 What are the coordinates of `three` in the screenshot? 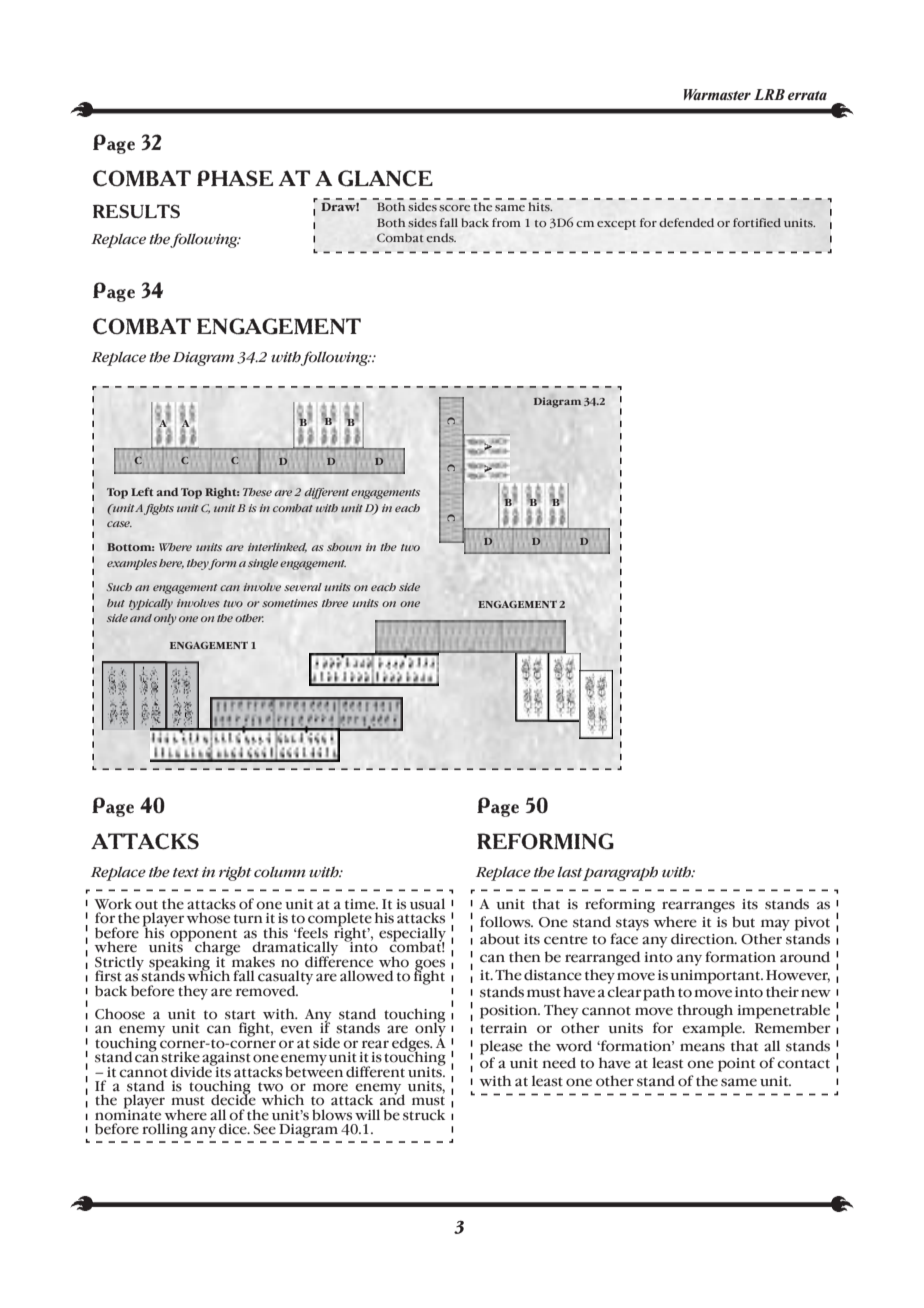 It's located at (335, 603).
